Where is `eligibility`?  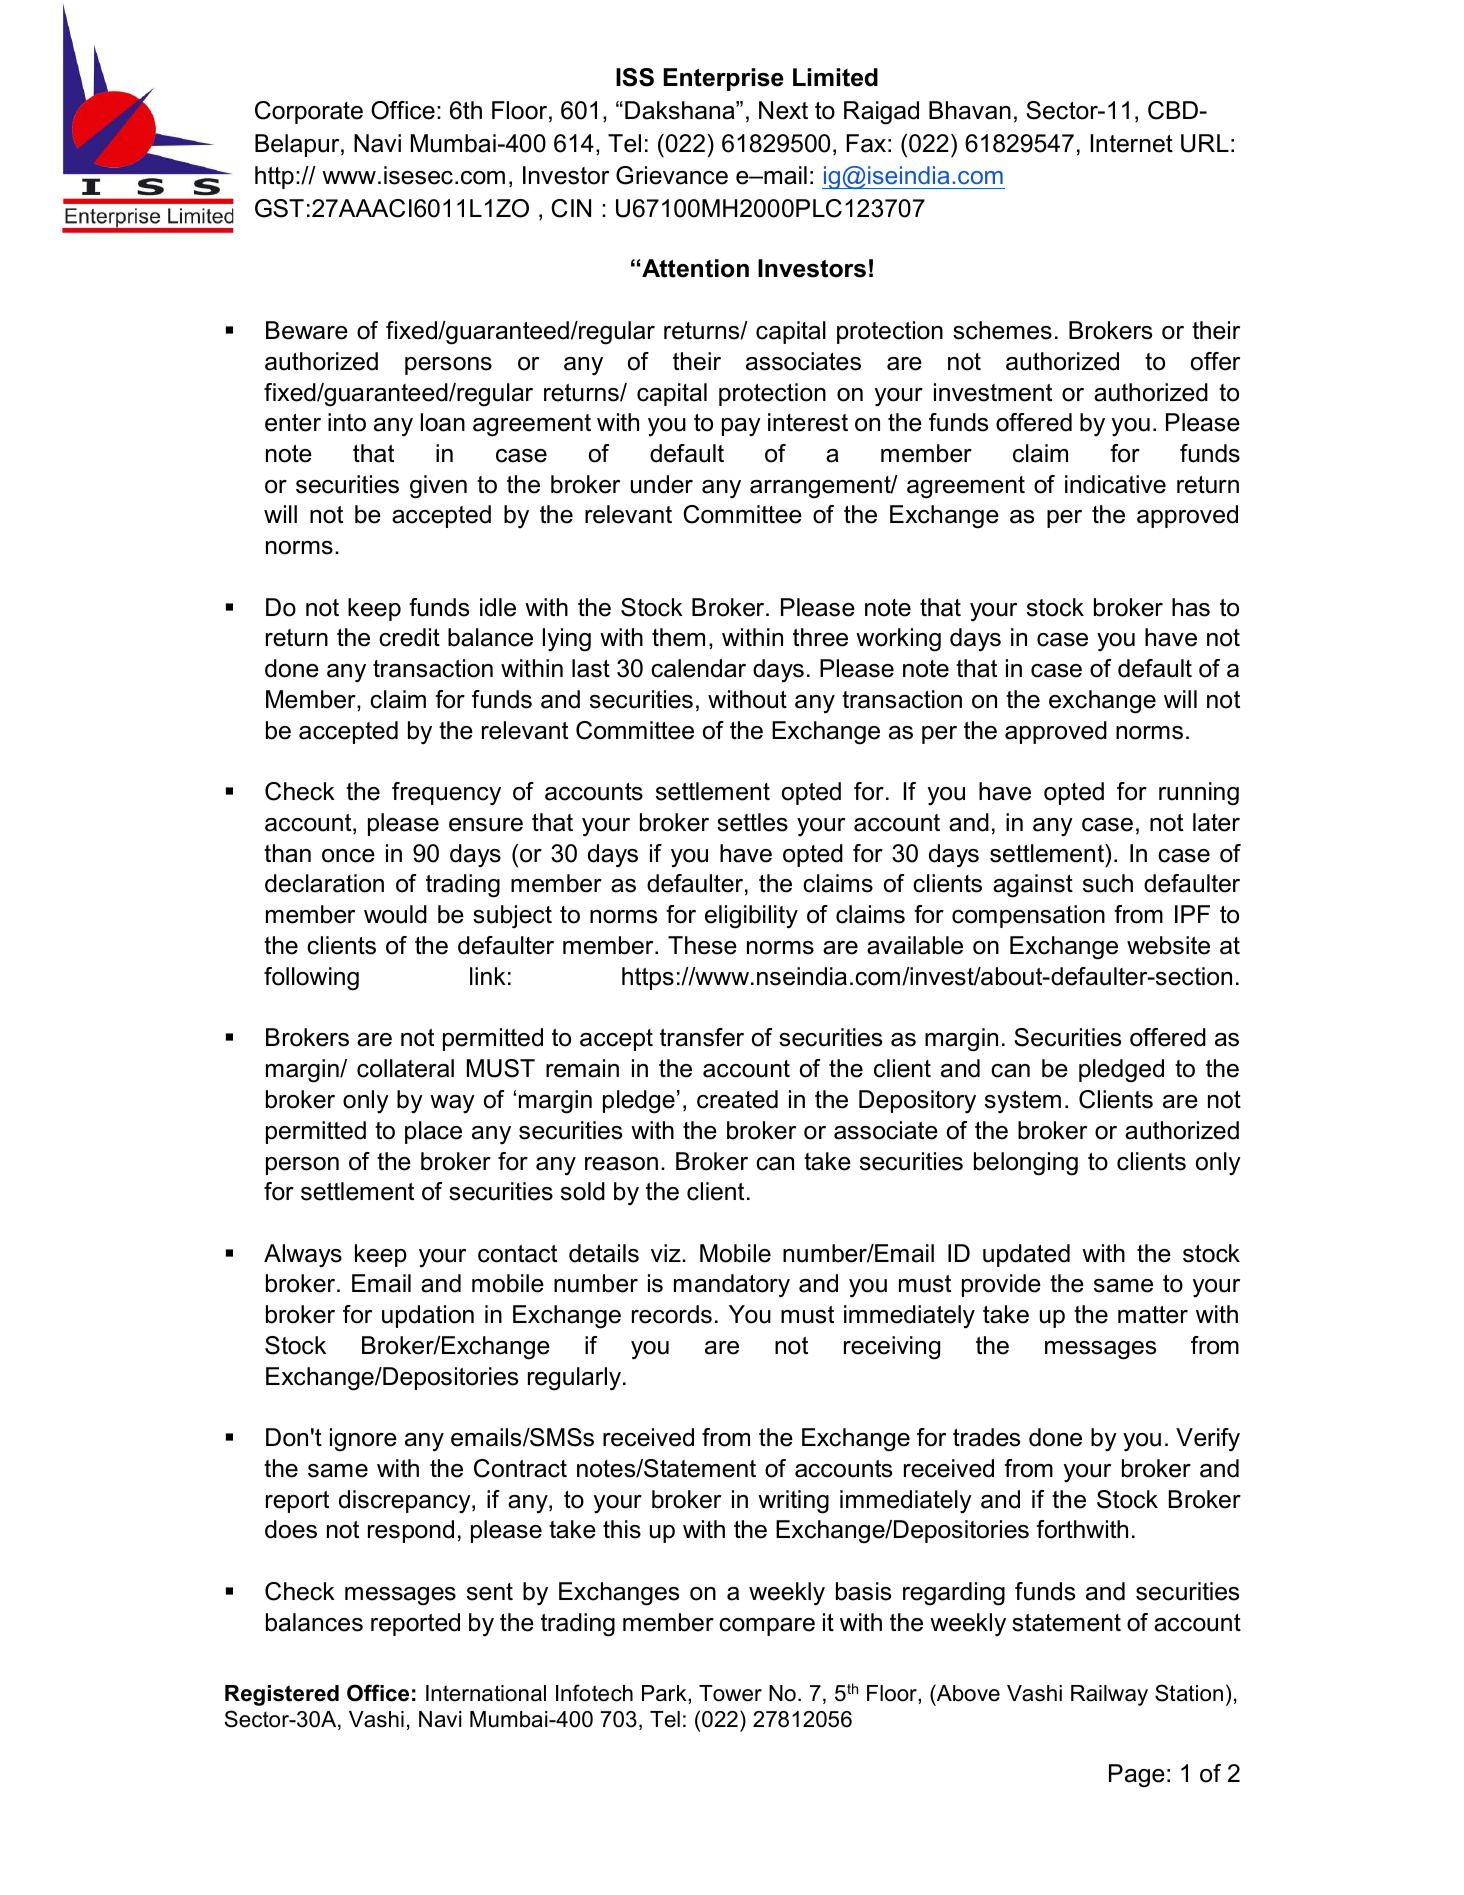 eligibility is located at coordinates (751, 917).
